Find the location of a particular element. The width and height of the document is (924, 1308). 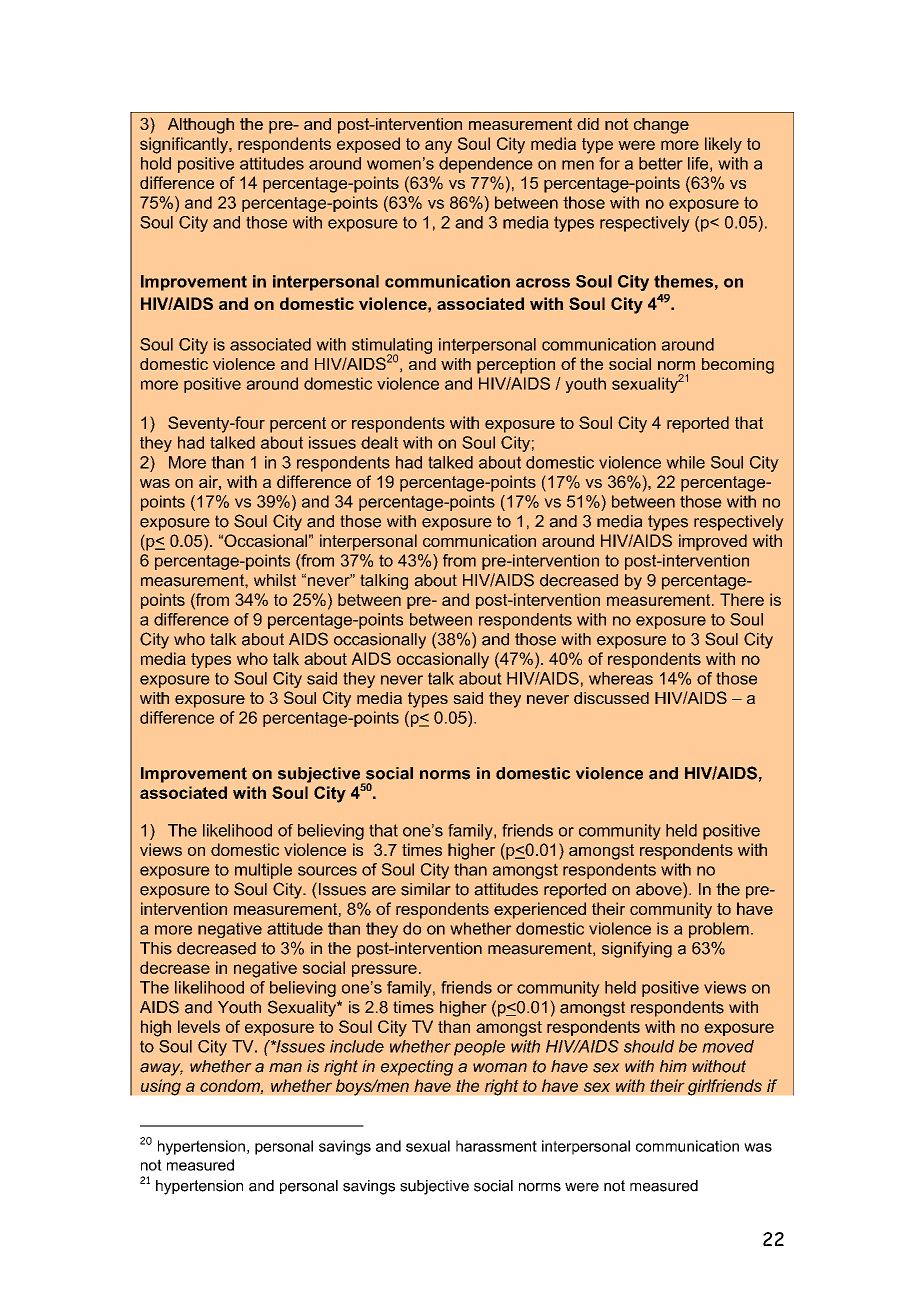

better is located at coordinates (661, 163).
